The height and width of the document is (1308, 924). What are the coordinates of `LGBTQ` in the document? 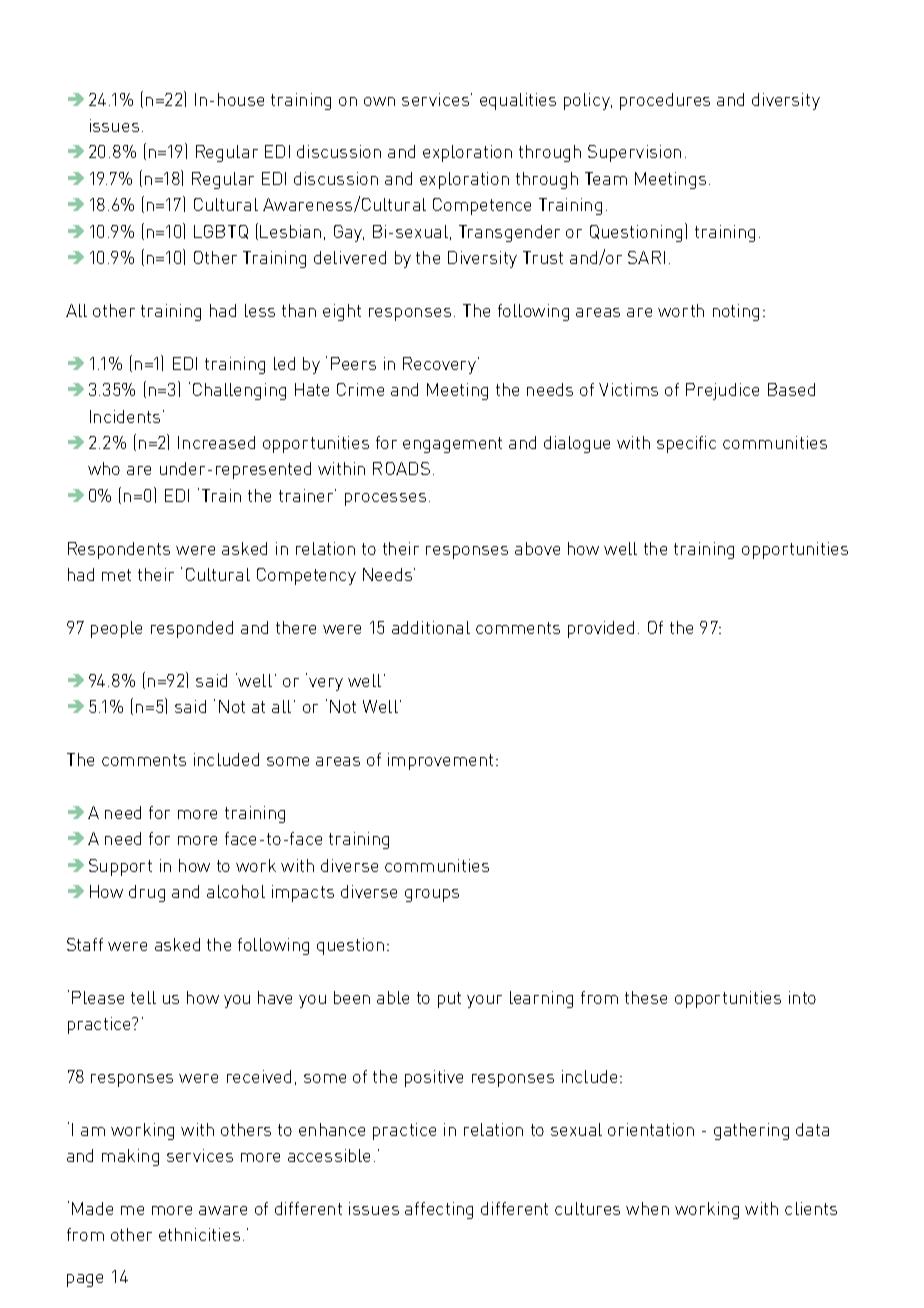 It's located at (221, 232).
